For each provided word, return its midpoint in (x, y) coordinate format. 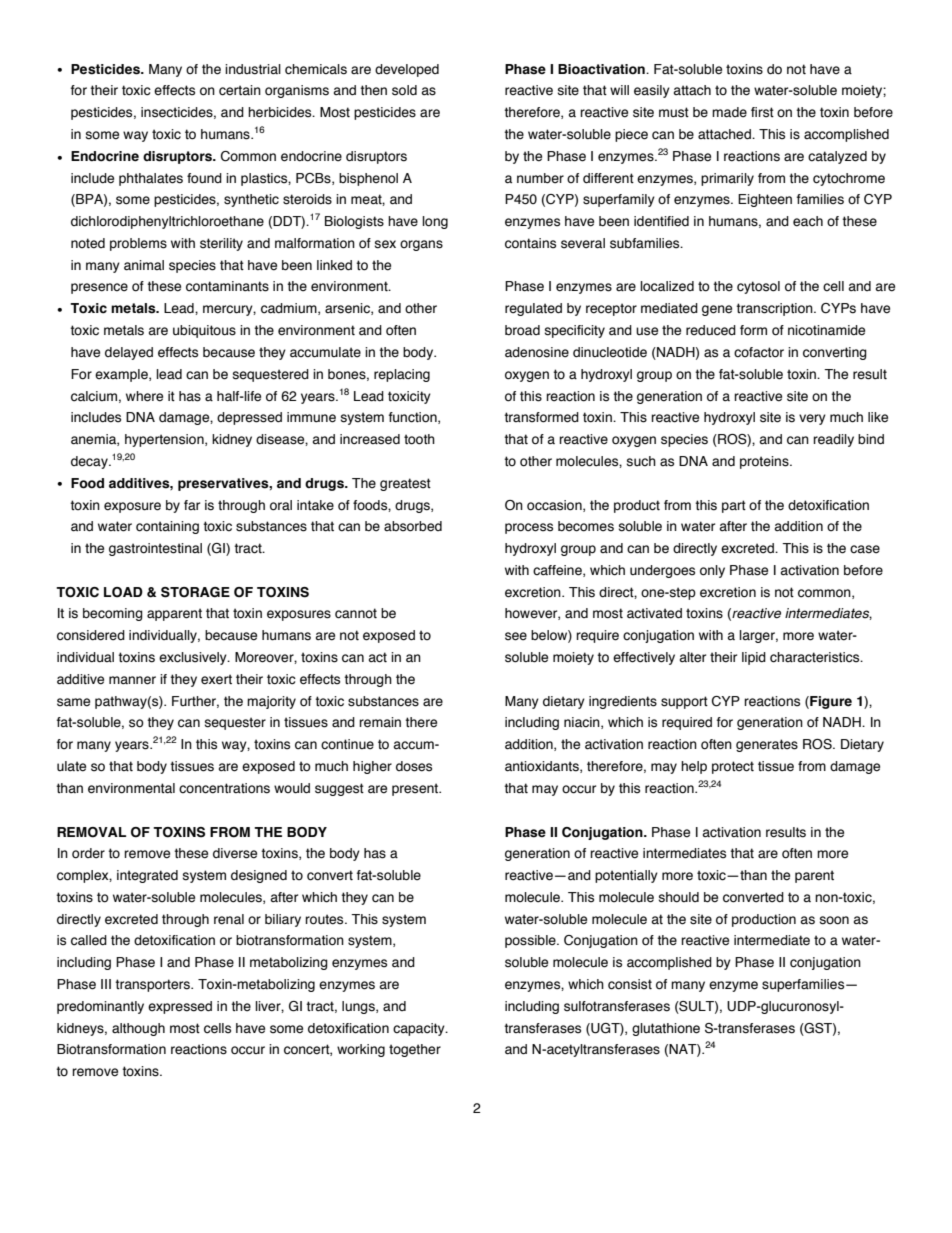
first (762, 112)
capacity (420, 1029)
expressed (180, 1007)
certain (240, 90)
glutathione (666, 1029)
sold (404, 90)
